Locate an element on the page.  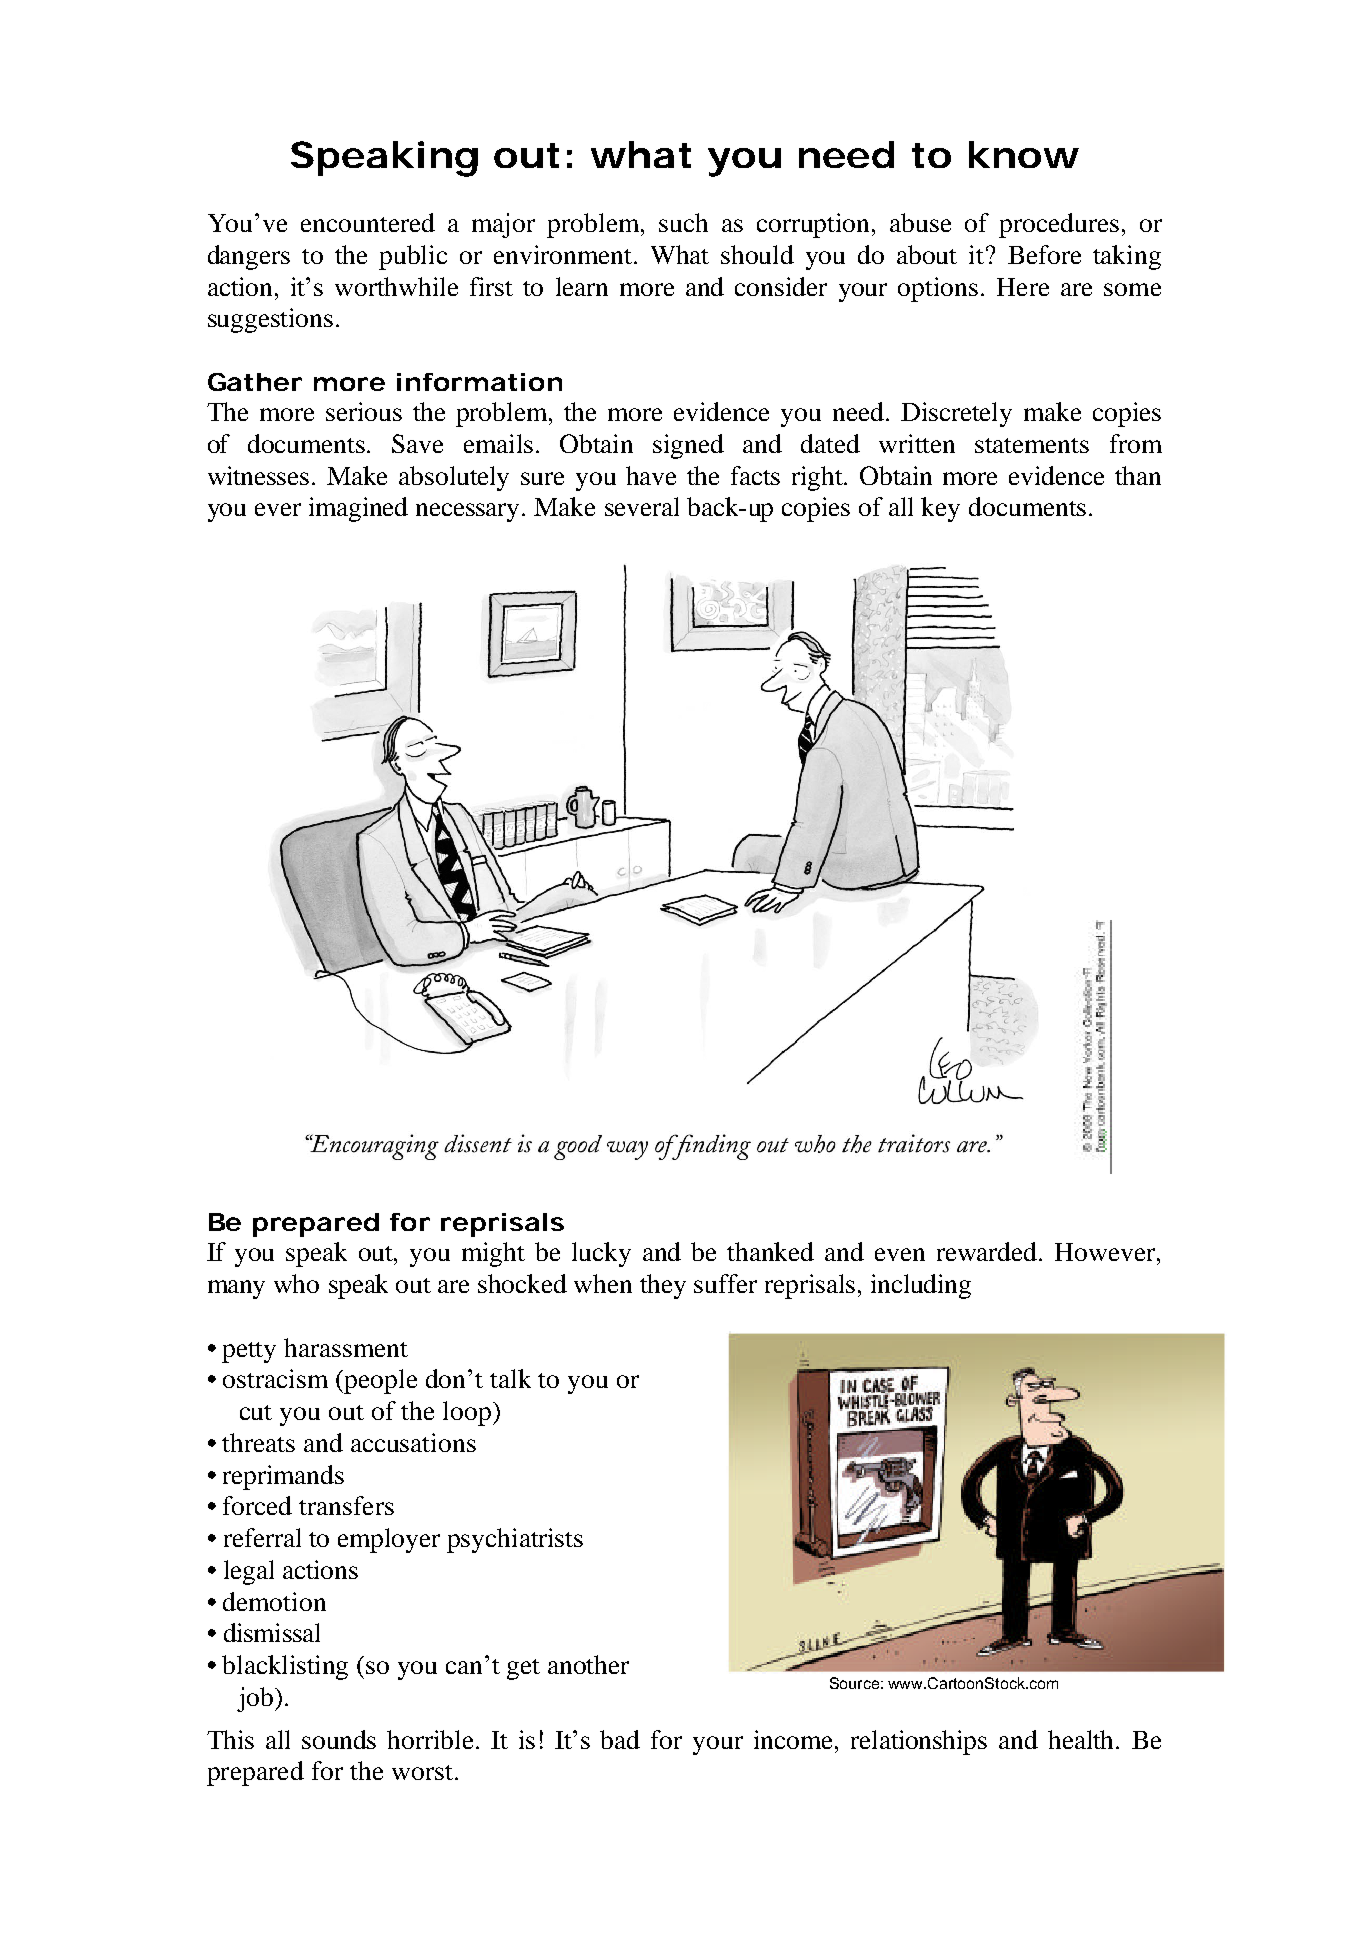
such is located at coordinates (683, 222).
